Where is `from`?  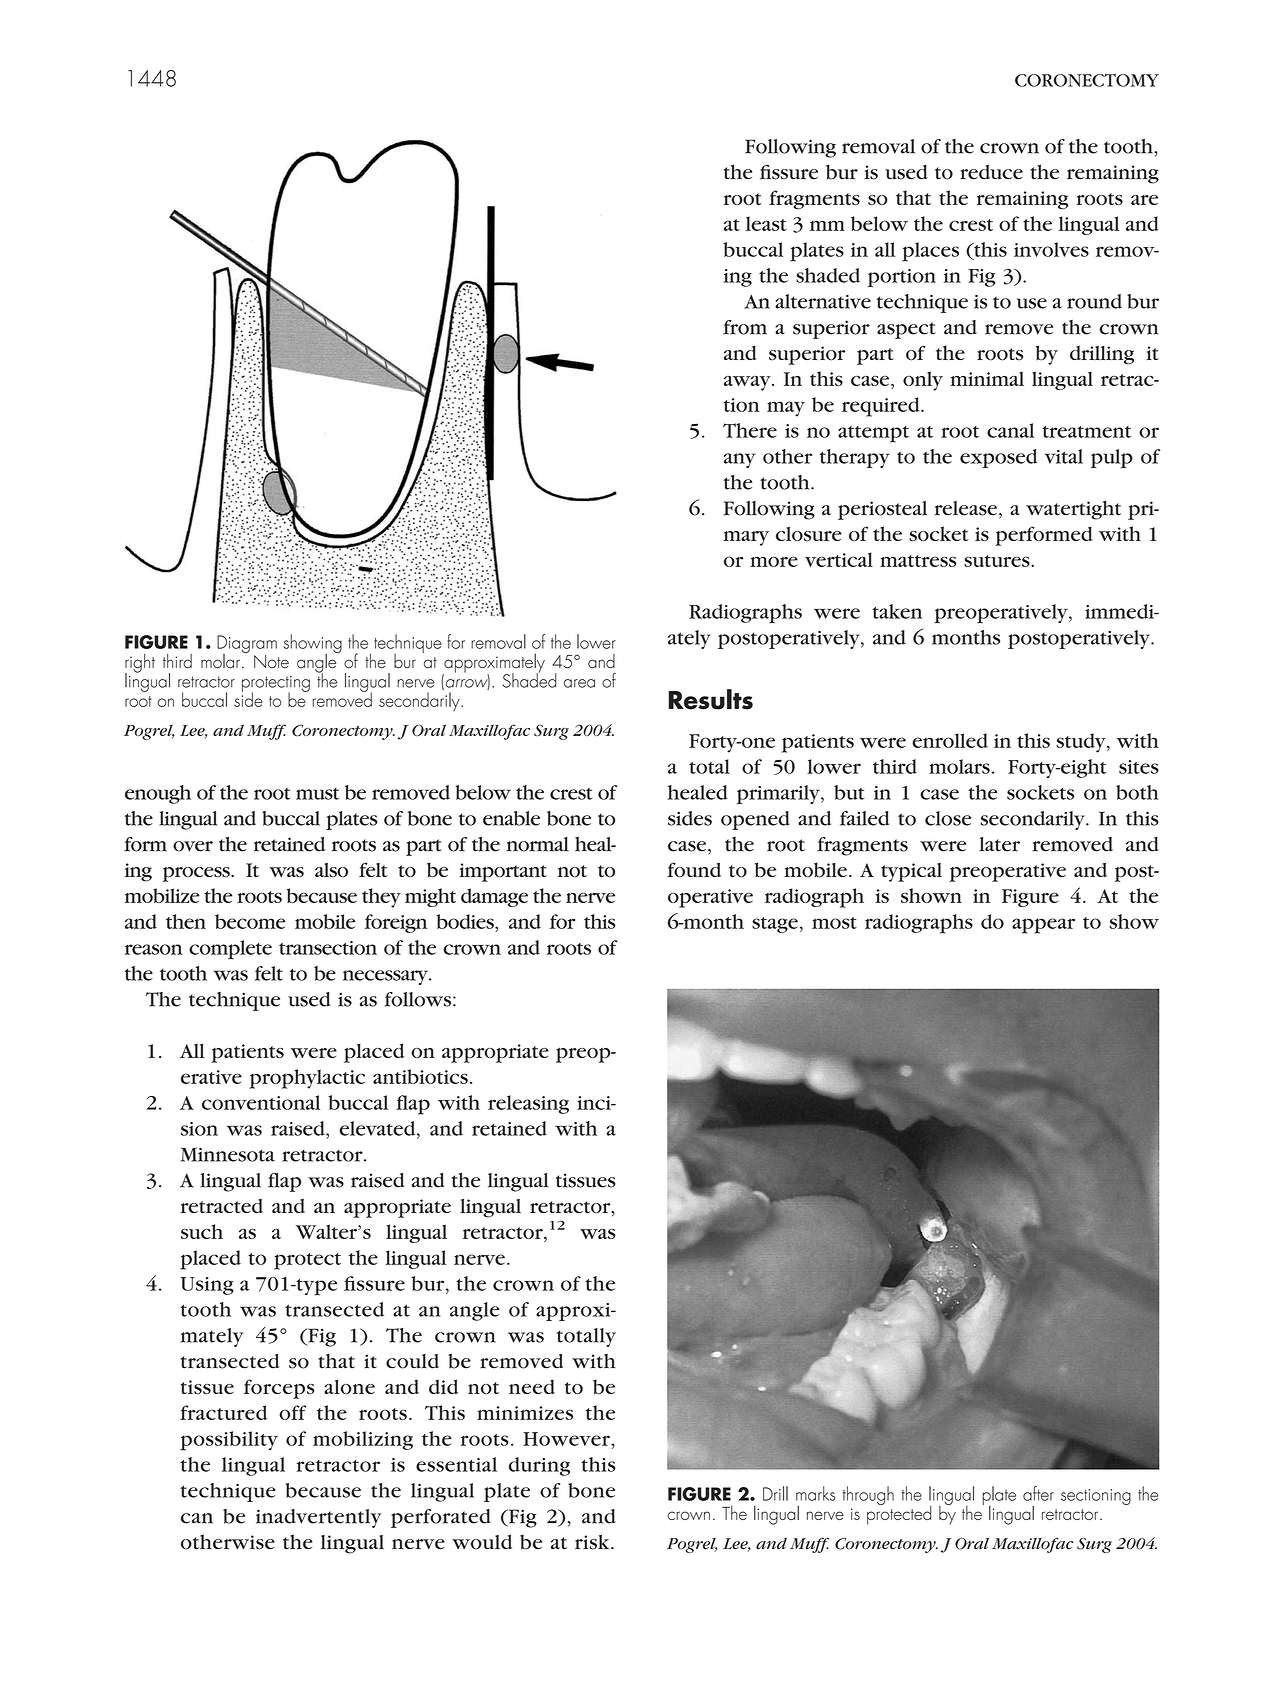
from is located at coordinates (745, 327).
